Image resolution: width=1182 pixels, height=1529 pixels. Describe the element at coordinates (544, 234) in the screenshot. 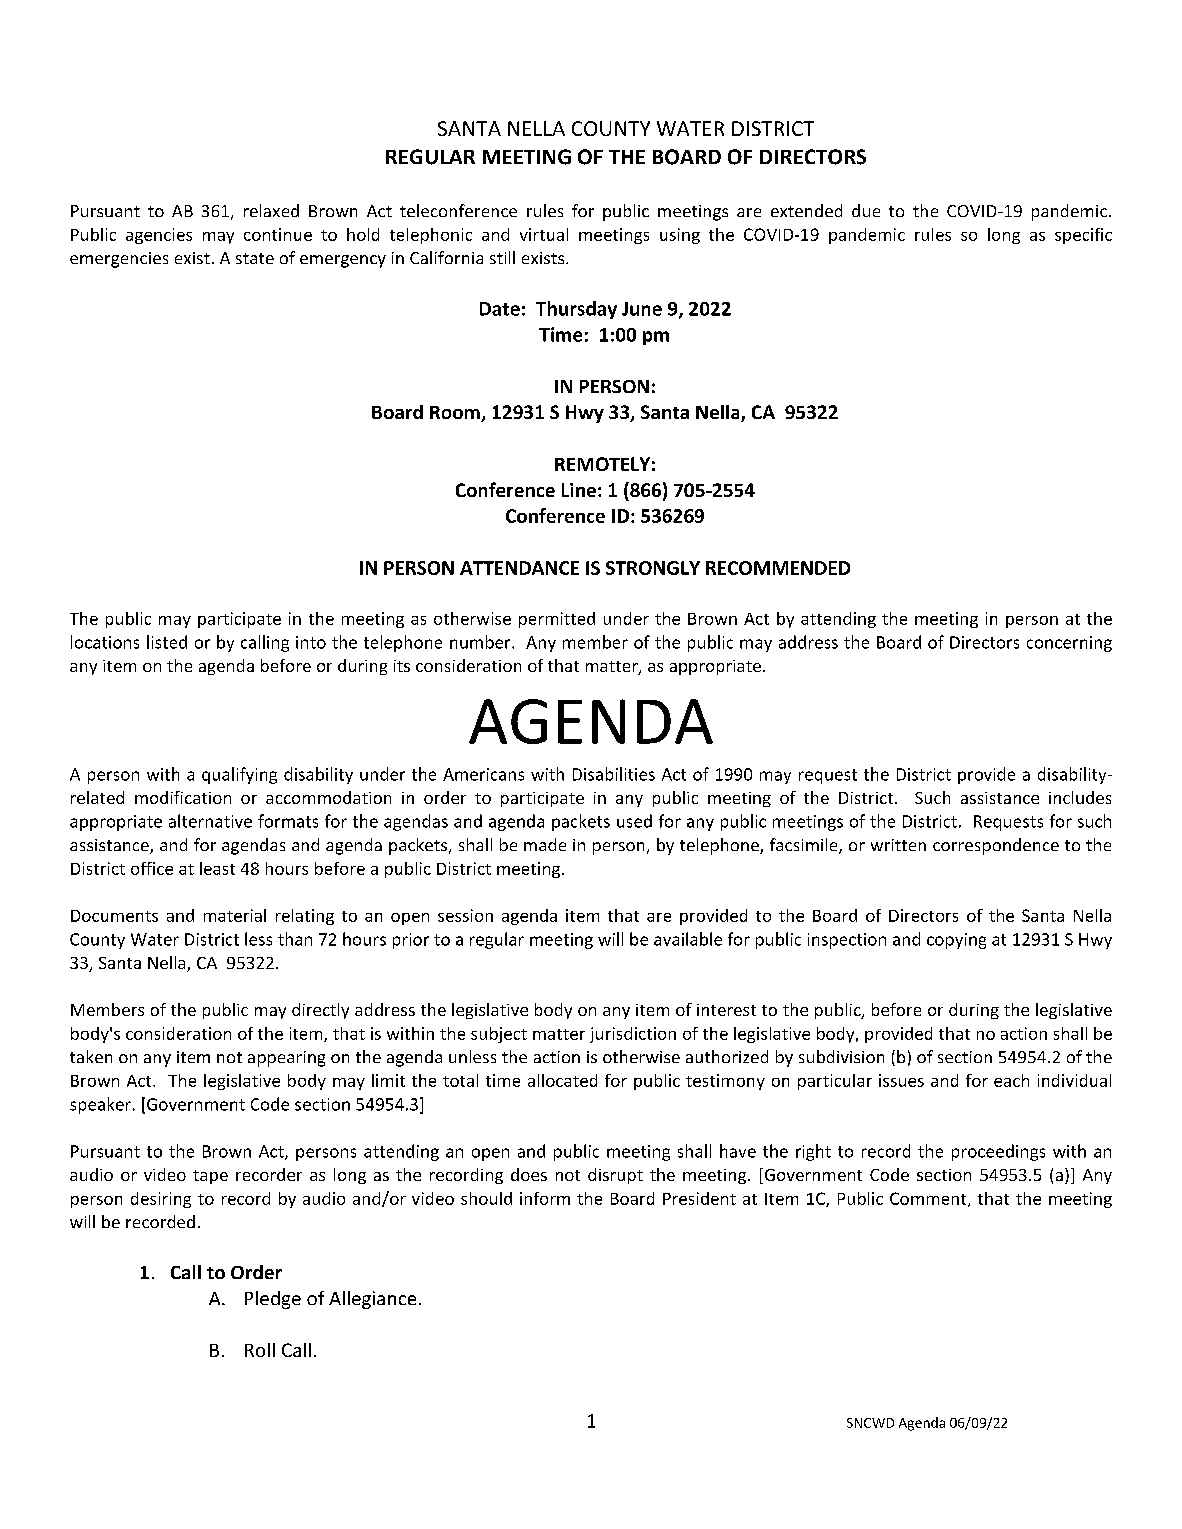

I see `virtual` at that location.
